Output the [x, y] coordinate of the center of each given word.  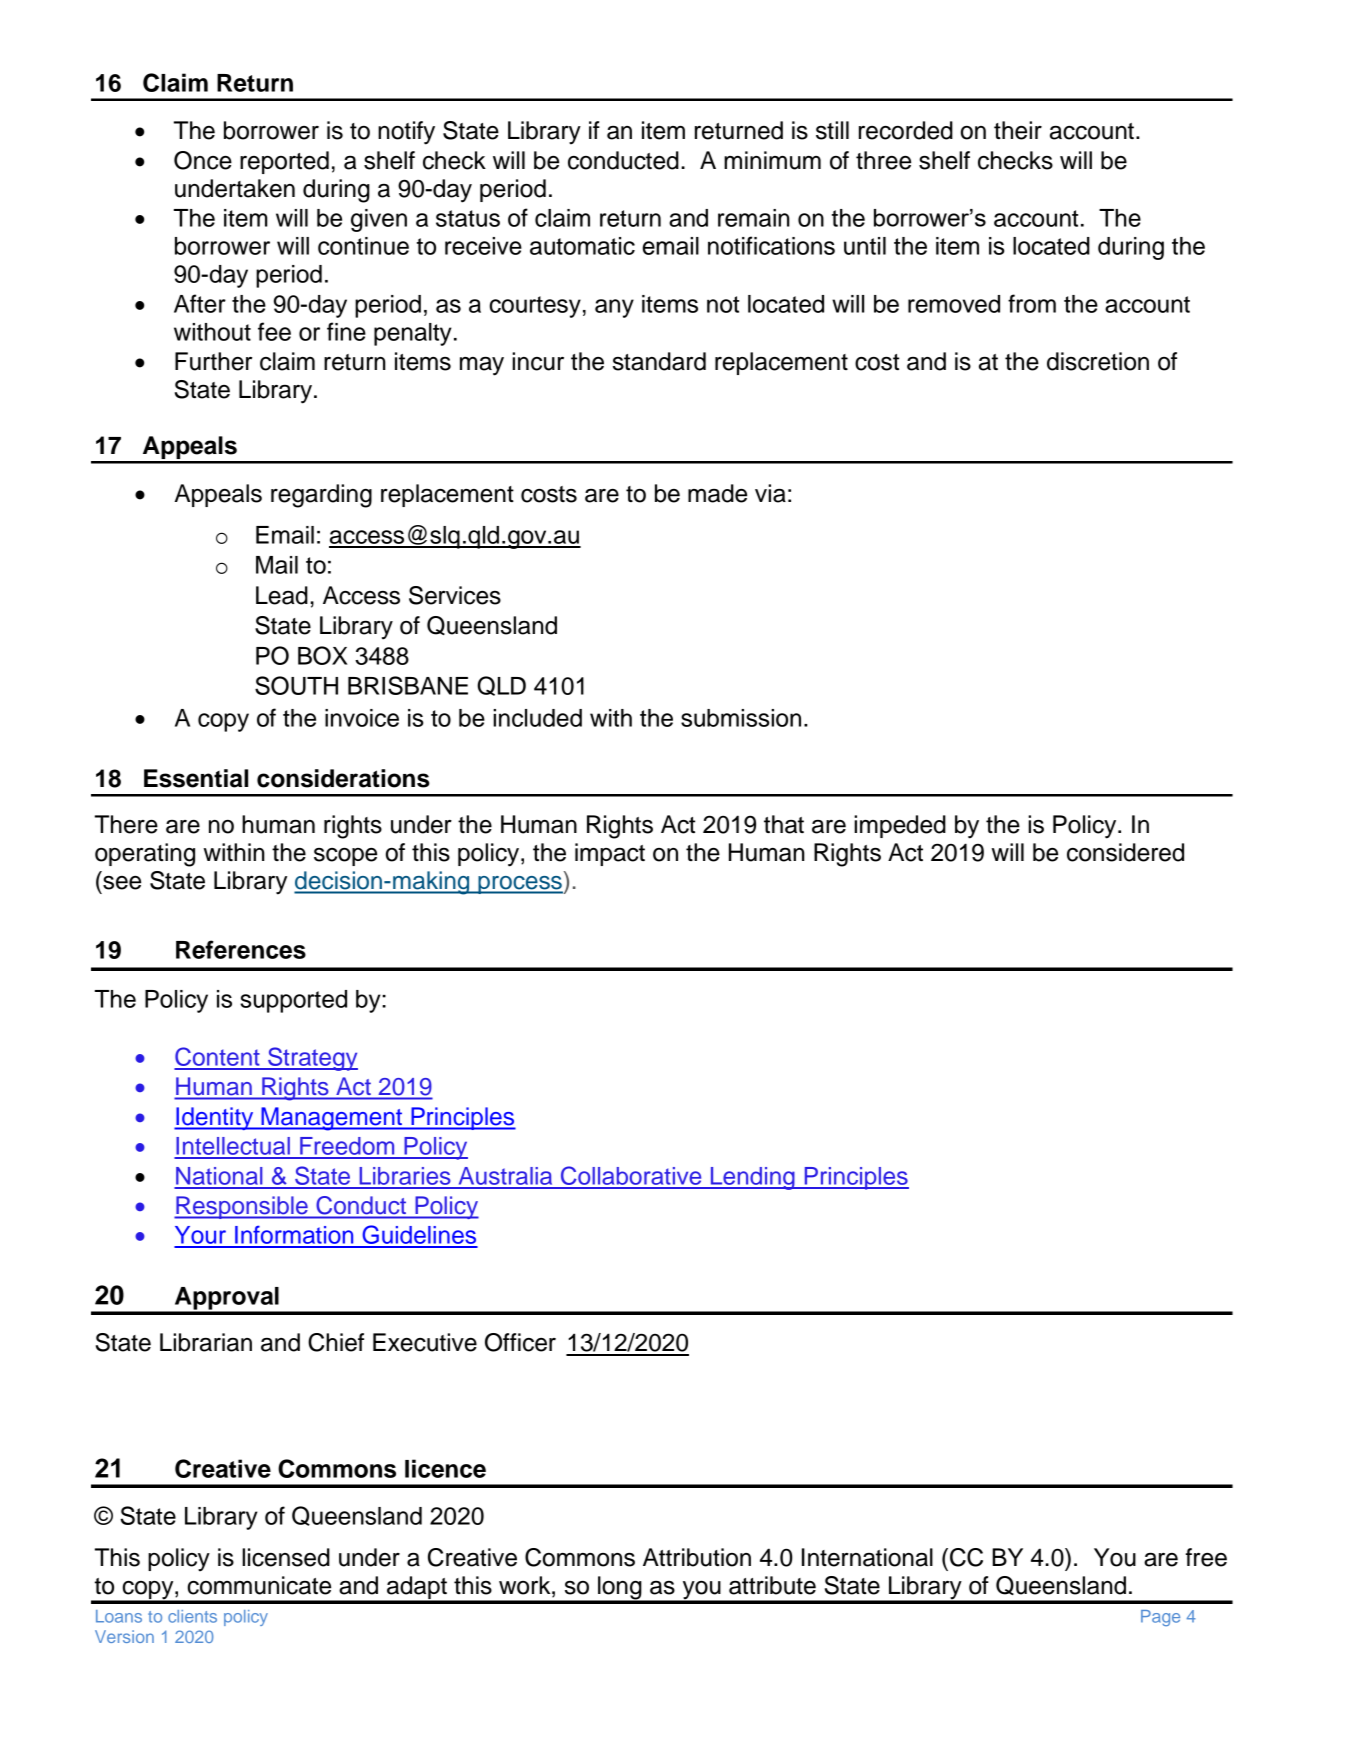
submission [741, 718]
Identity [215, 1118]
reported [284, 162]
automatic [582, 246]
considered [1125, 852]
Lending [752, 1178]
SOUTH [296, 685]
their [1018, 130]
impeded [900, 826]
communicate [259, 1585]
